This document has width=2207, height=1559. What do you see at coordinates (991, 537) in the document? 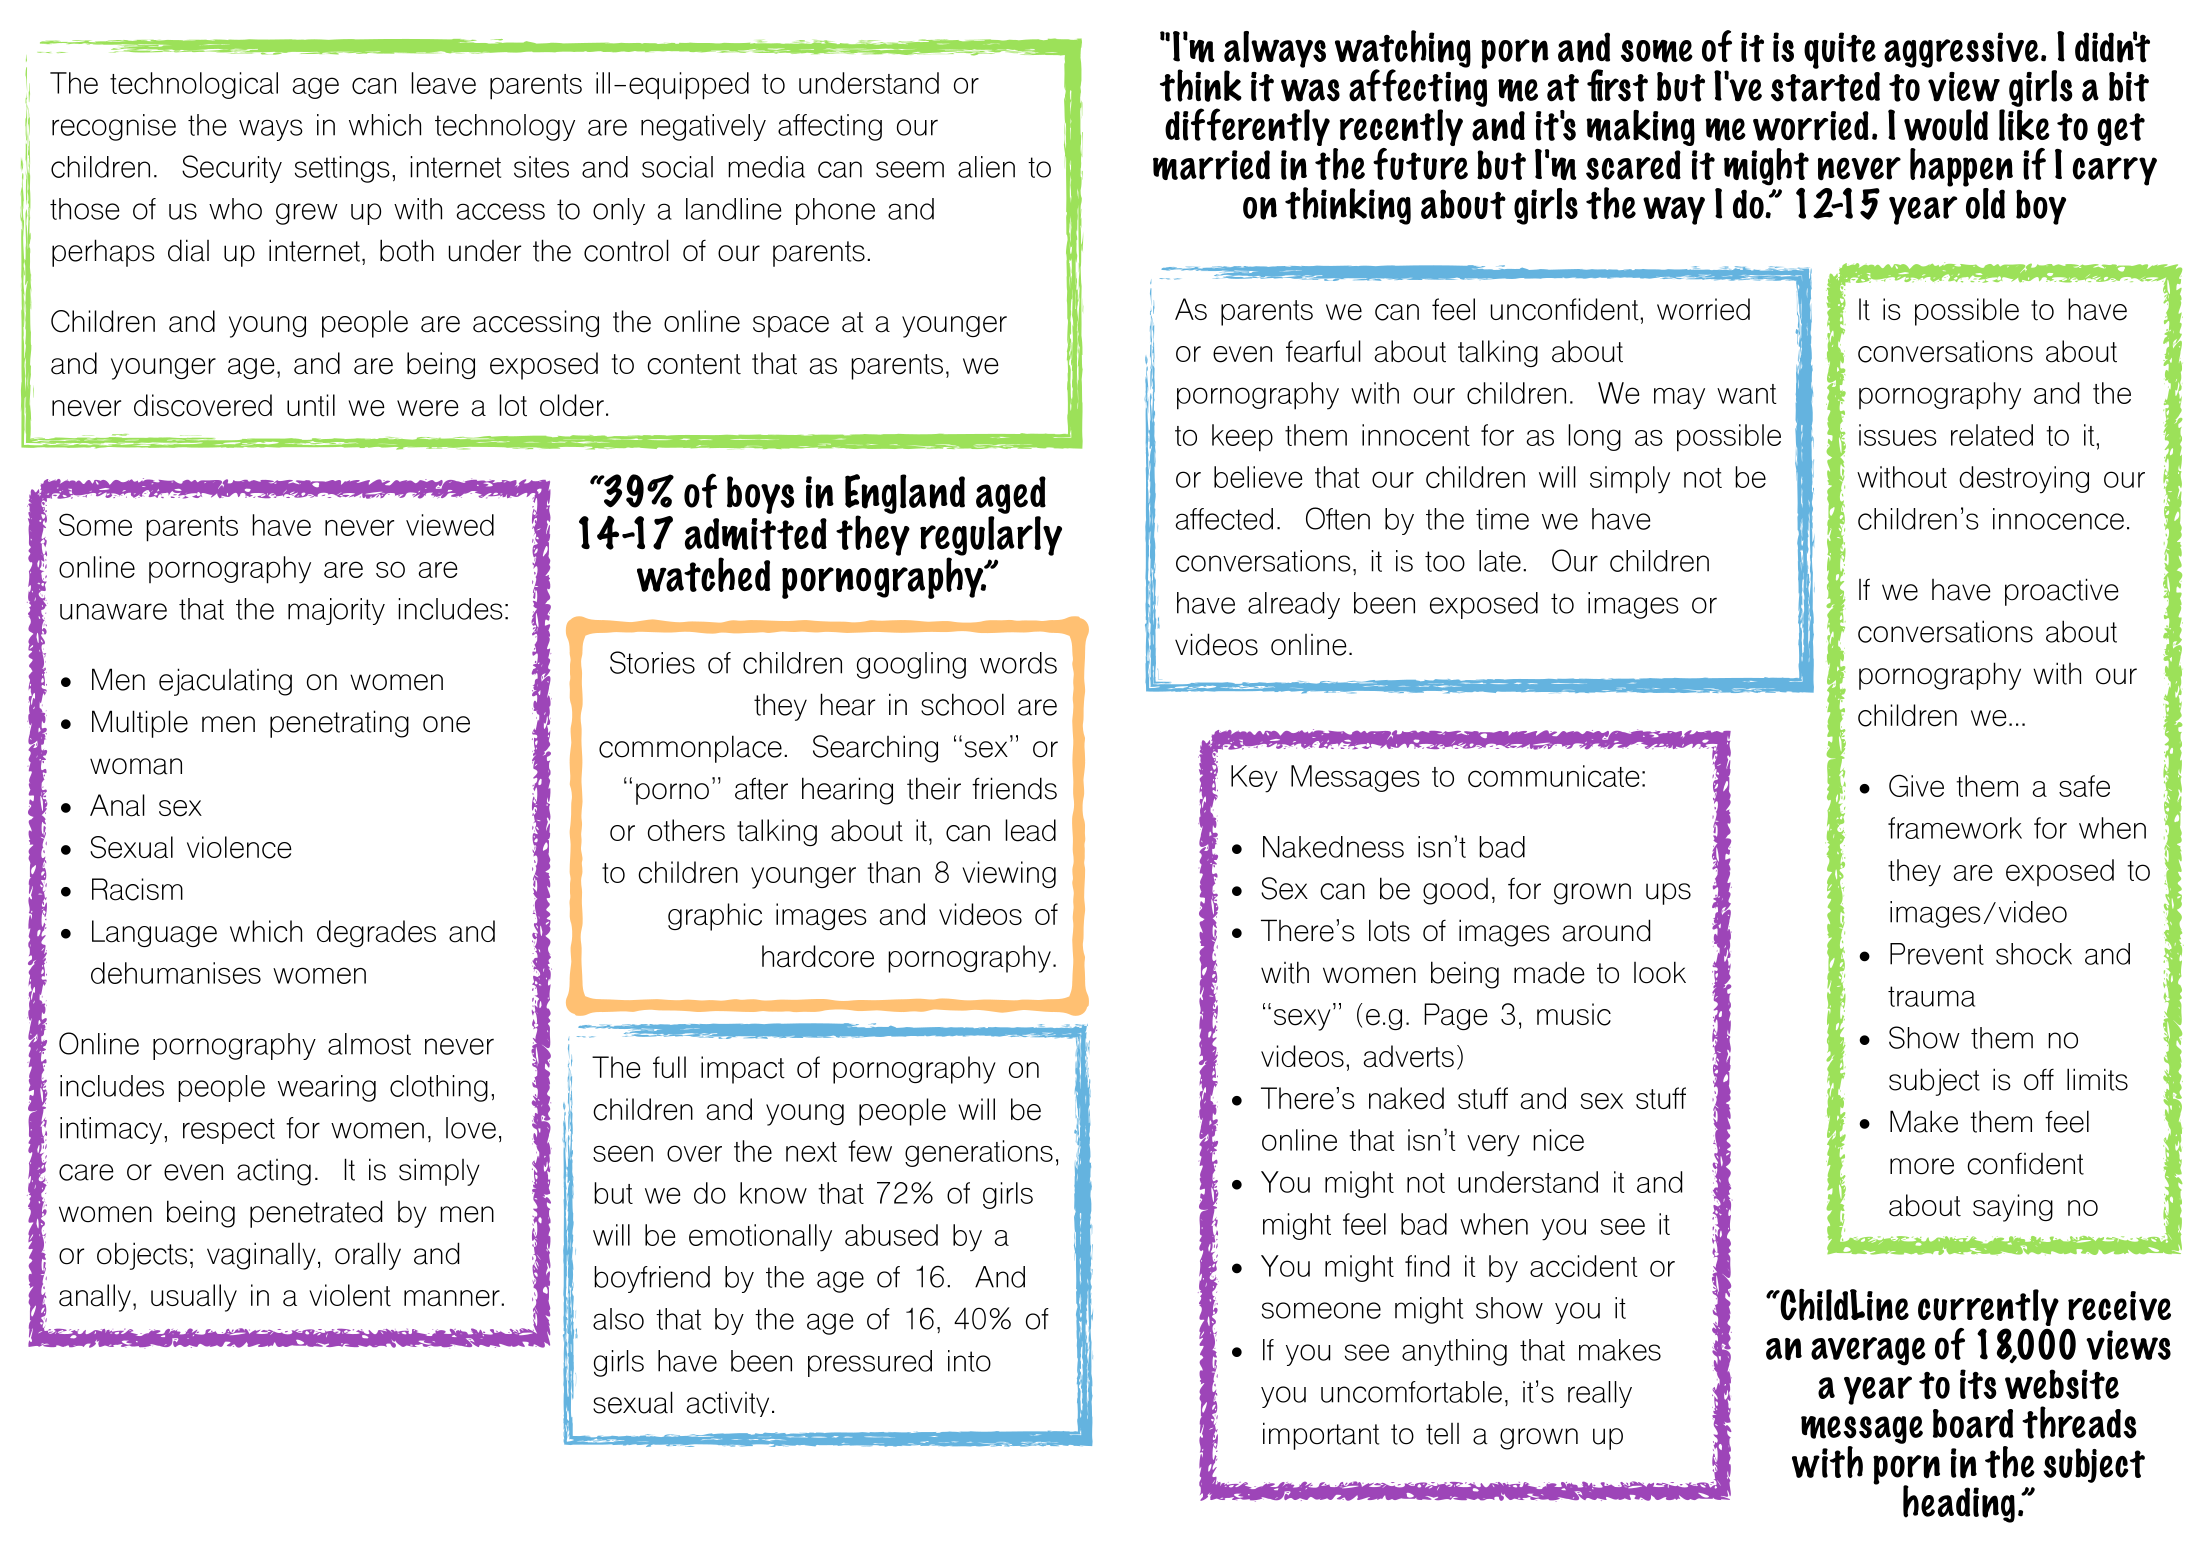
I see `regularly` at bounding box center [991, 537].
